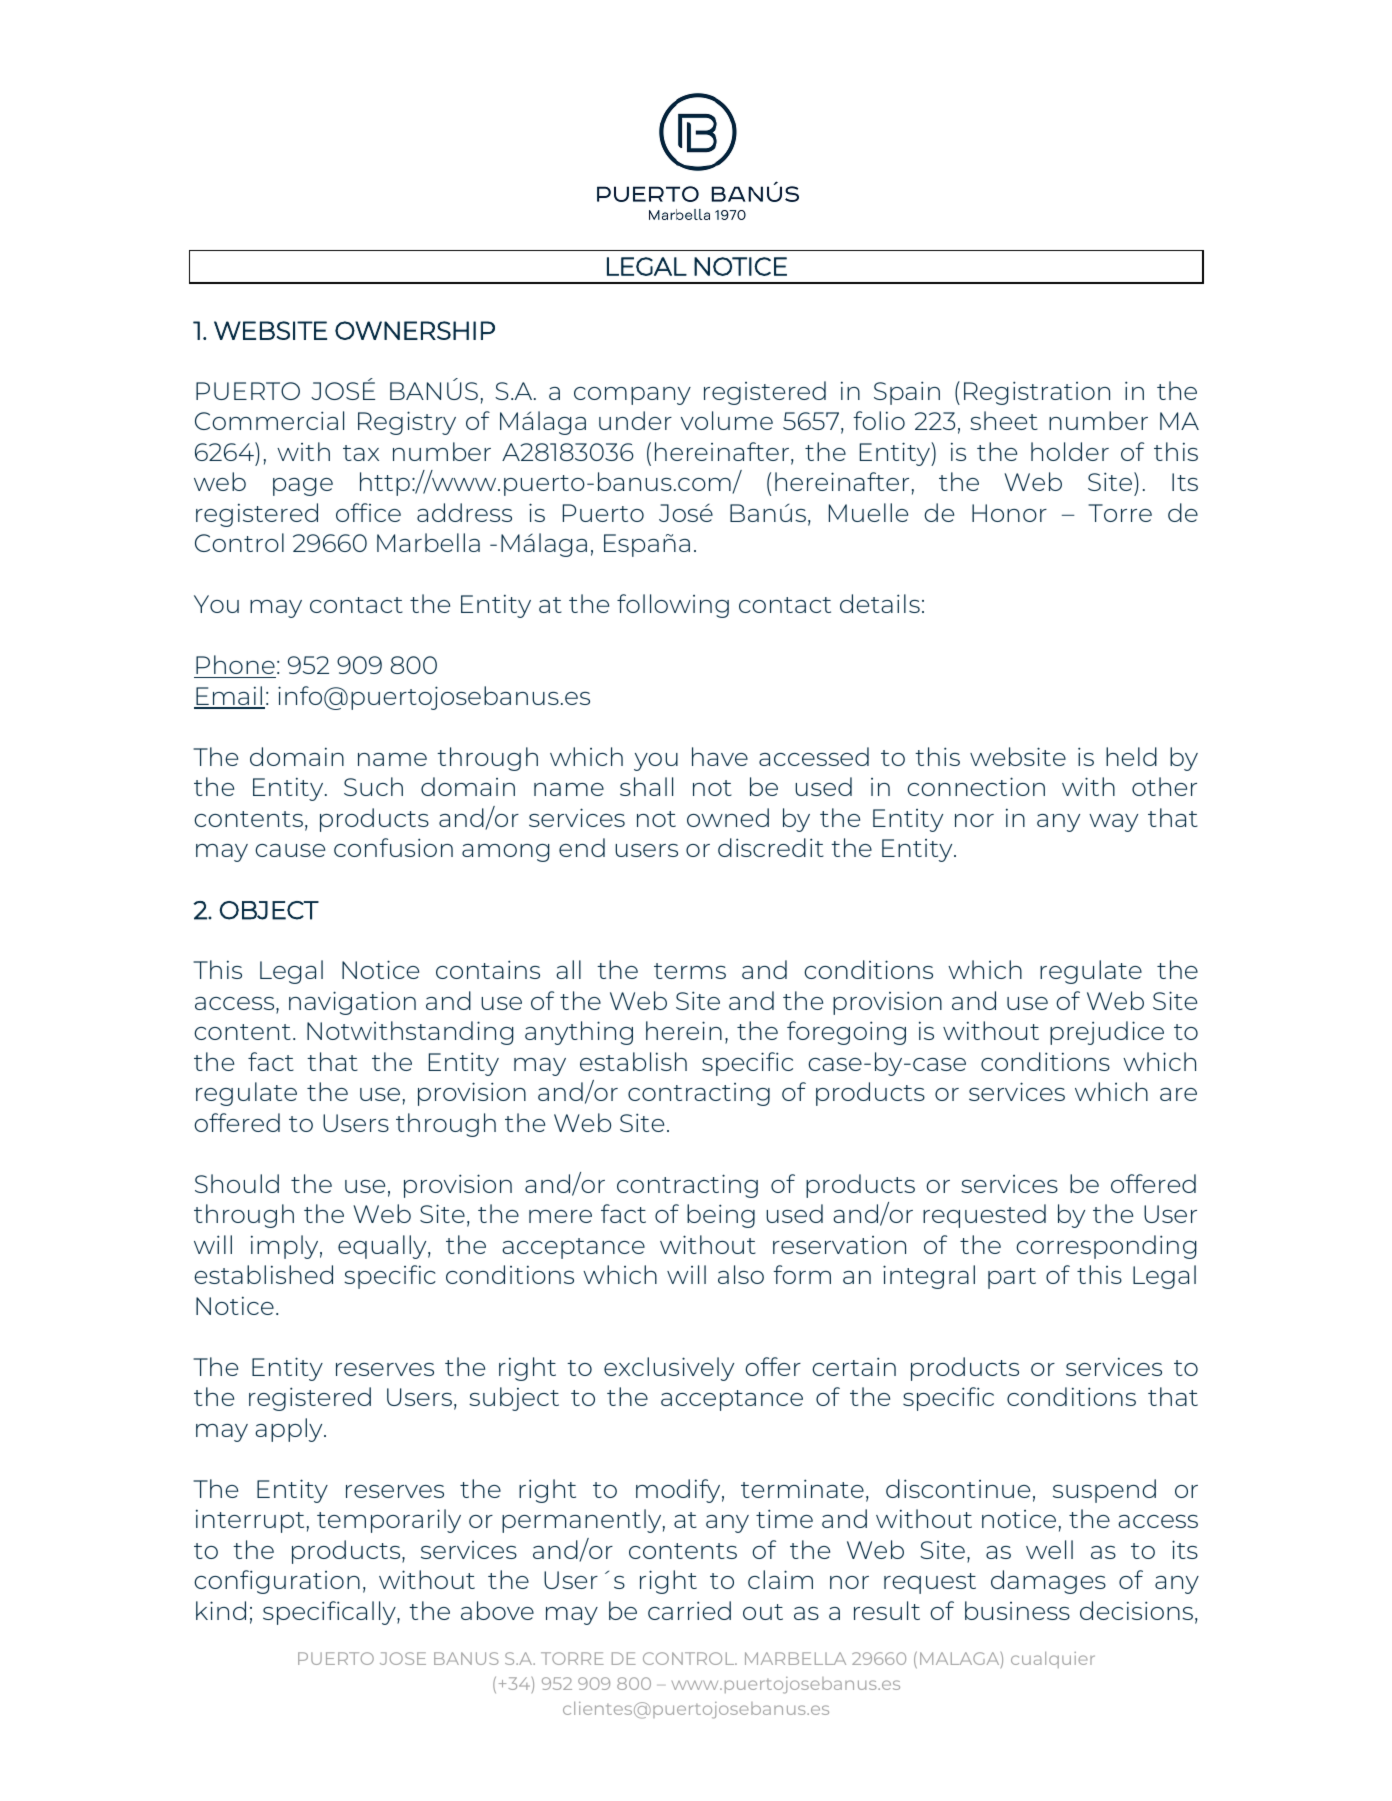 The height and width of the page is (1801, 1392). Describe the element at coordinates (1037, 393) in the page. I see `Registration` at that location.
